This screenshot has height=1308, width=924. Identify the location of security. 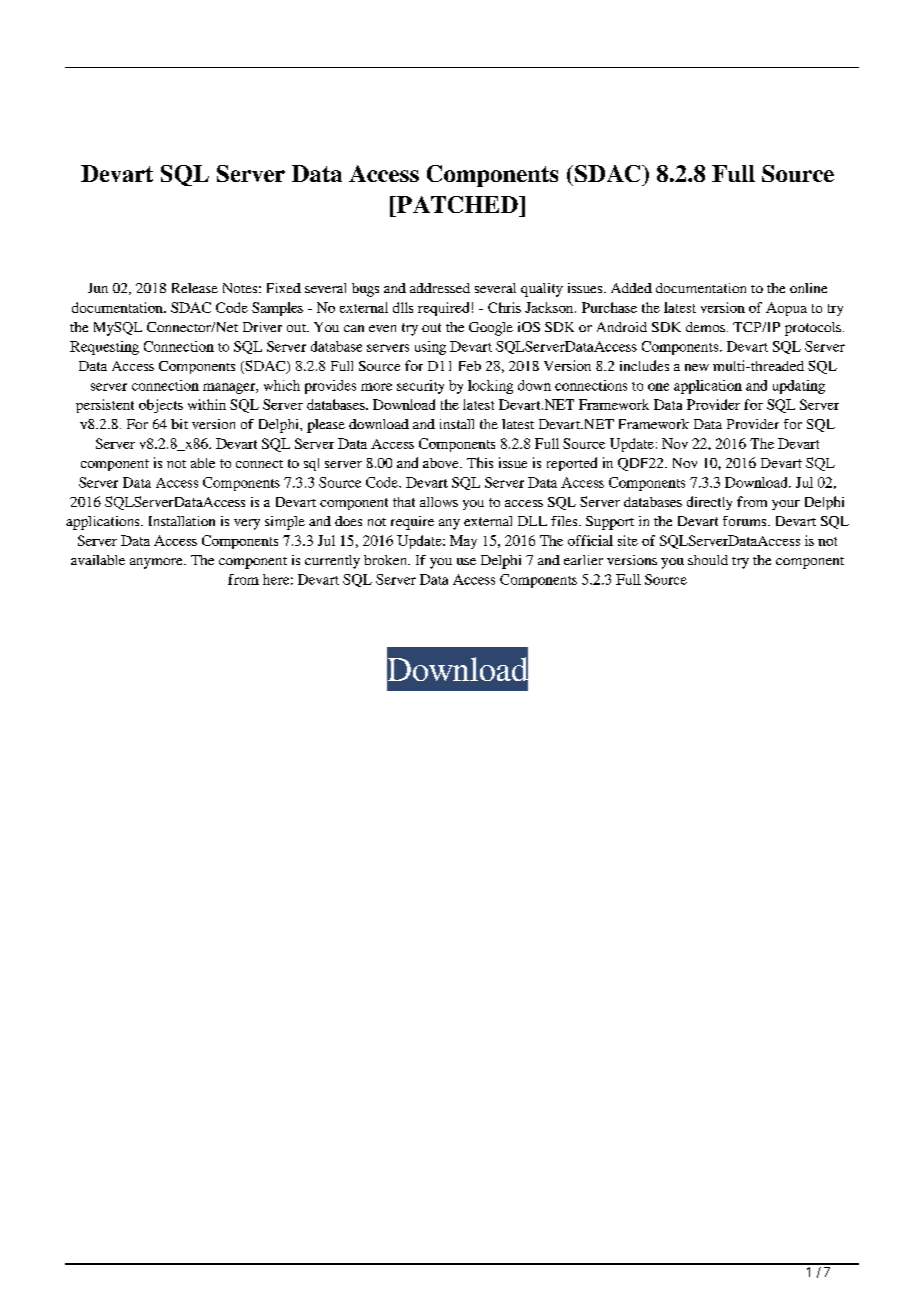
(420, 387).
